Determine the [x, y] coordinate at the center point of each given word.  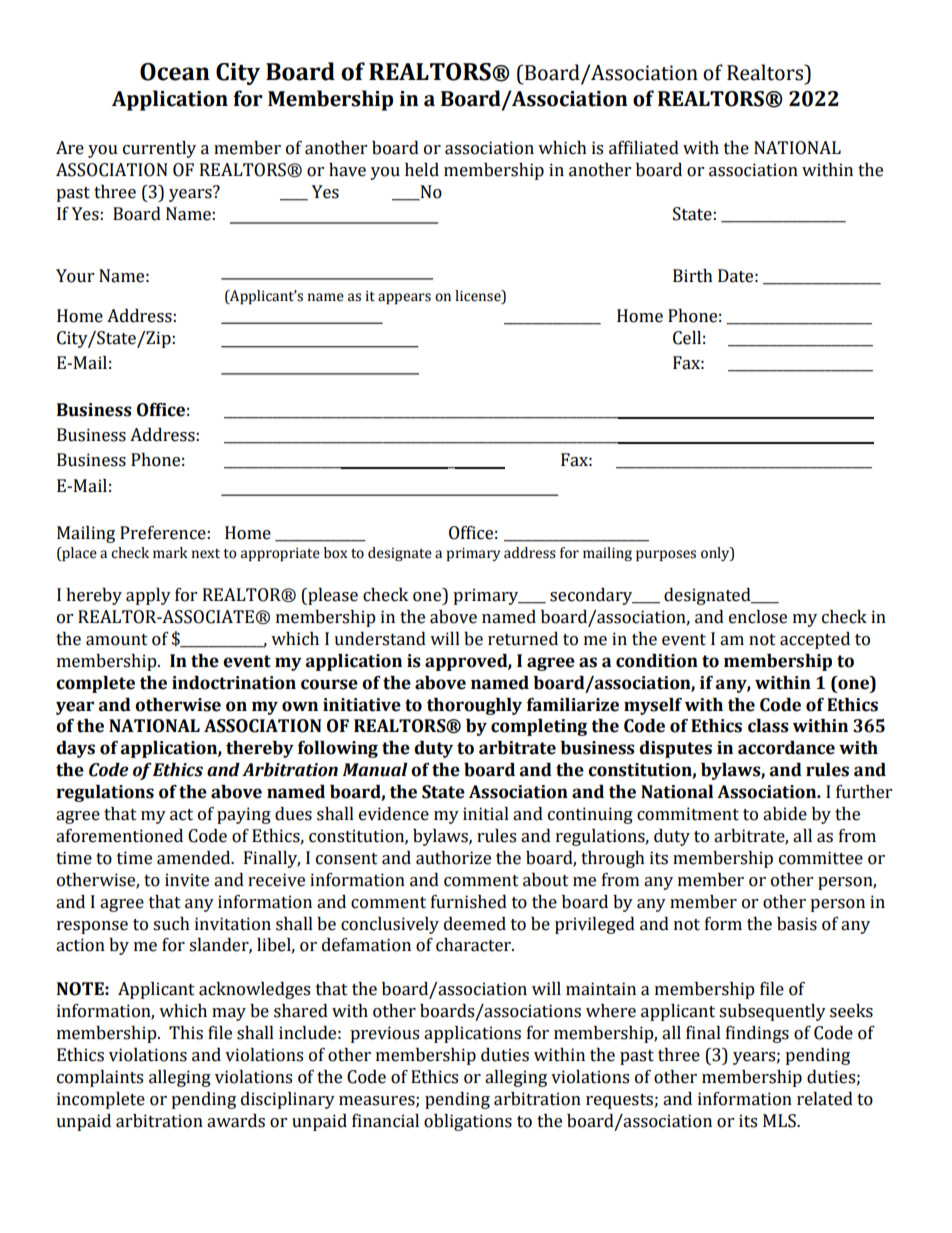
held [422, 170]
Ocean [175, 72]
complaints [100, 1078]
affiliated [644, 148]
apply [148, 596]
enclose [758, 617]
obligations [468, 1122]
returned [523, 639]
